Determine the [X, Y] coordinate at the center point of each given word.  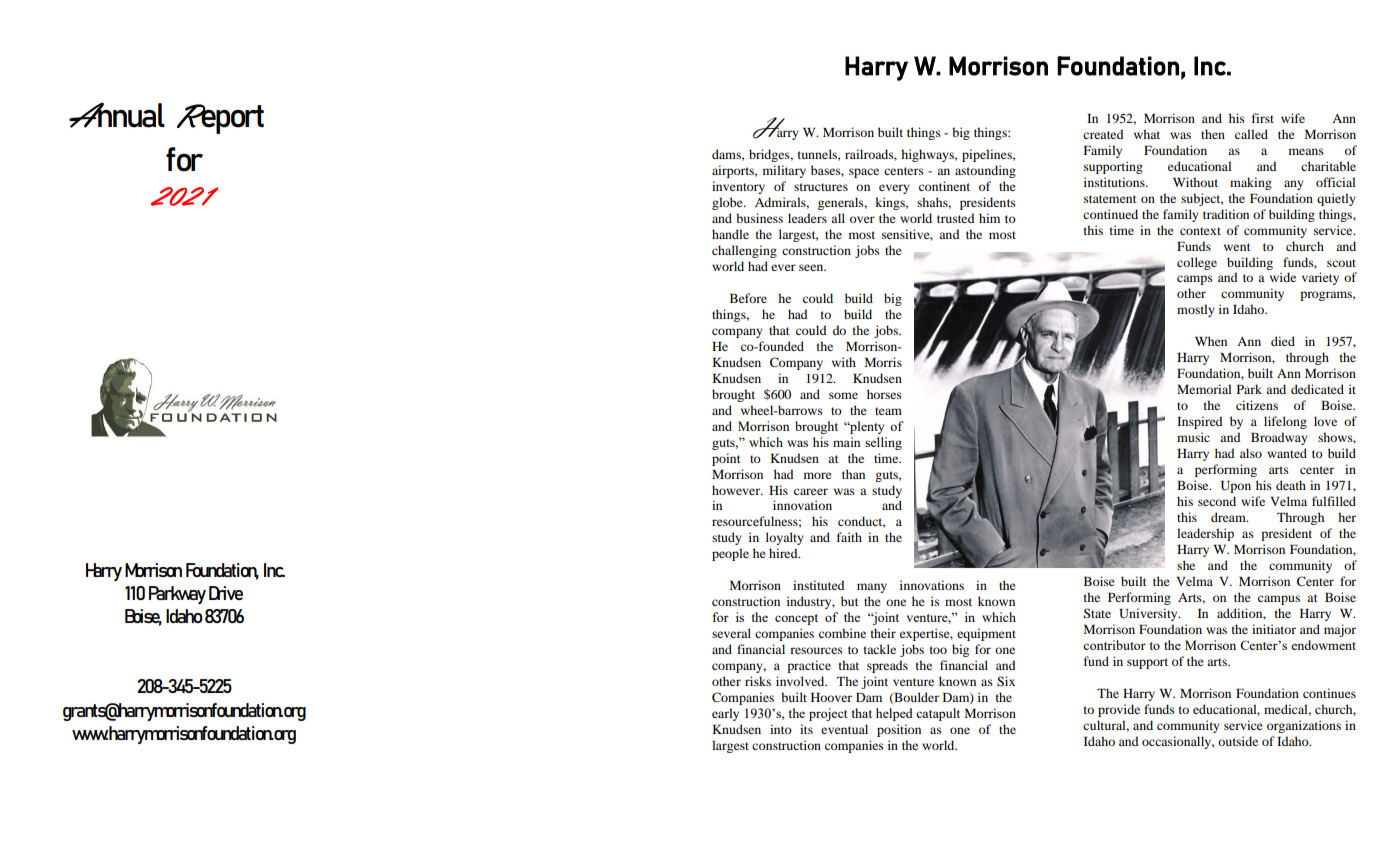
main [847, 442]
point [726, 459]
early [725, 714]
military [784, 171]
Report [220, 119]
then [1213, 134]
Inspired [1200, 422]
